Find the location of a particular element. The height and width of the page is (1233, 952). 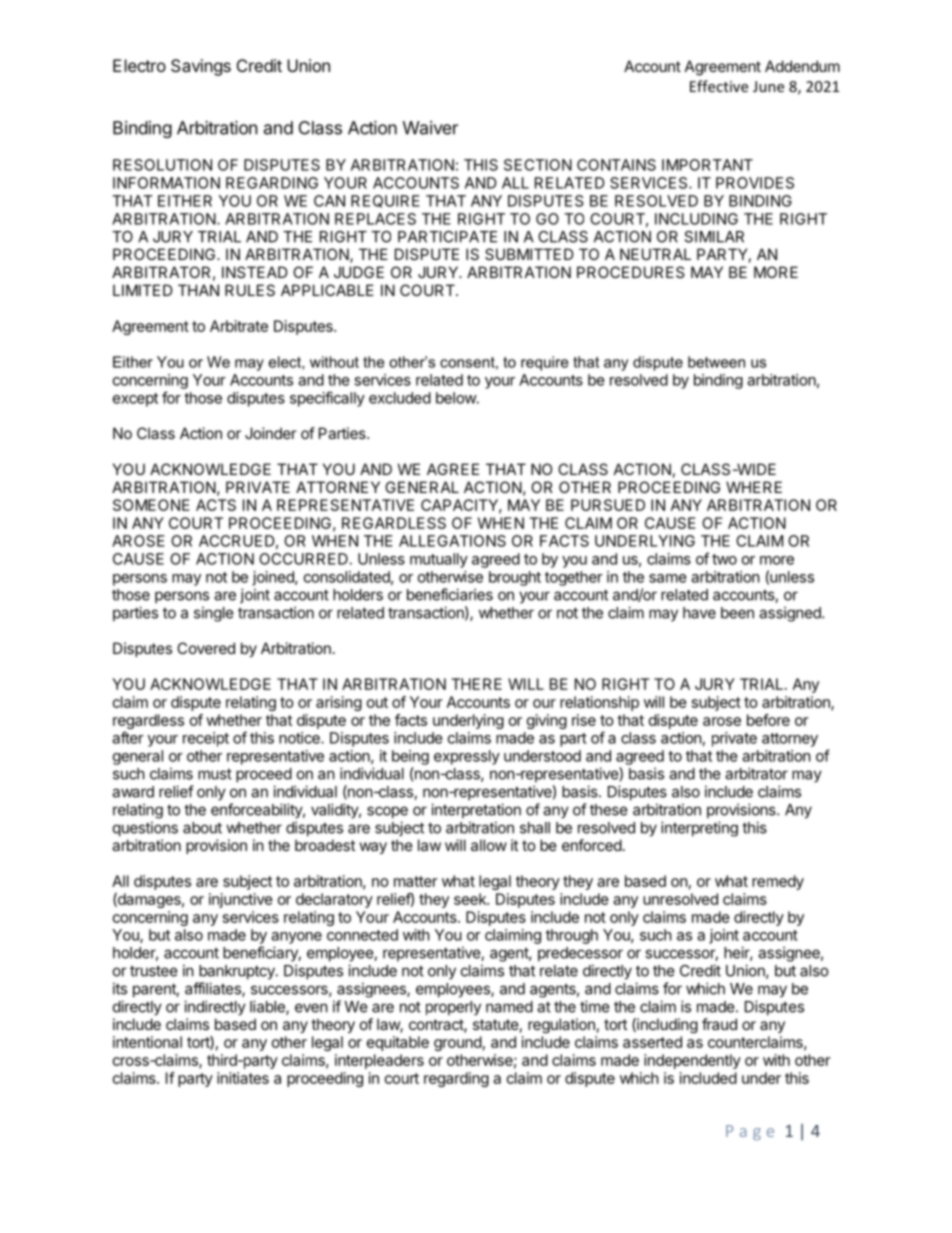

Waiver is located at coordinates (430, 128).
